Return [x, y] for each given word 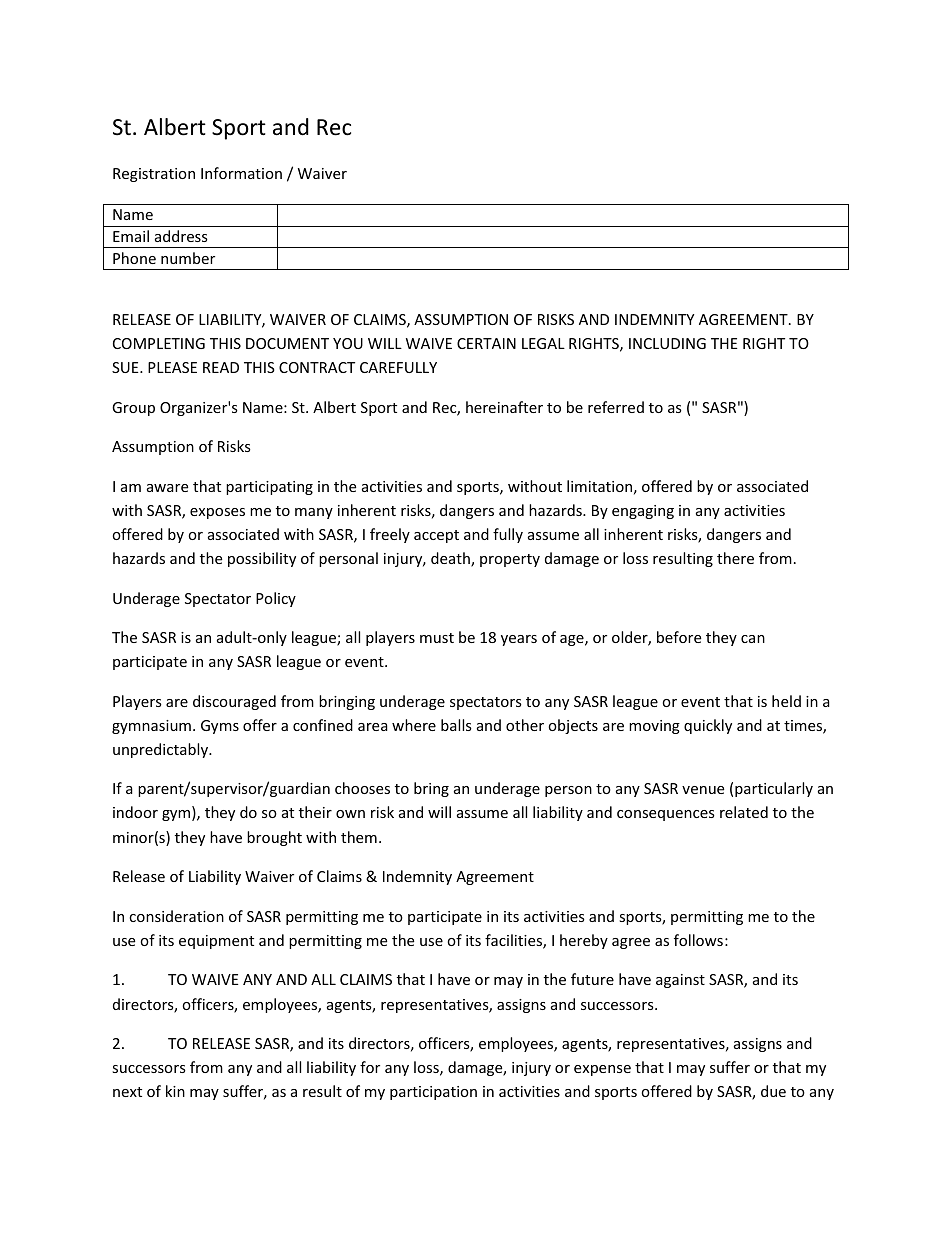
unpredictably [162, 750]
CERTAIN [486, 343]
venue [703, 790]
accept [436, 536]
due [773, 1091]
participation [433, 1093]
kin [175, 1091]
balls [456, 725]
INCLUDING [667, 343]
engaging [643, 512]
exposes [217, 513]
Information [241, 173]
